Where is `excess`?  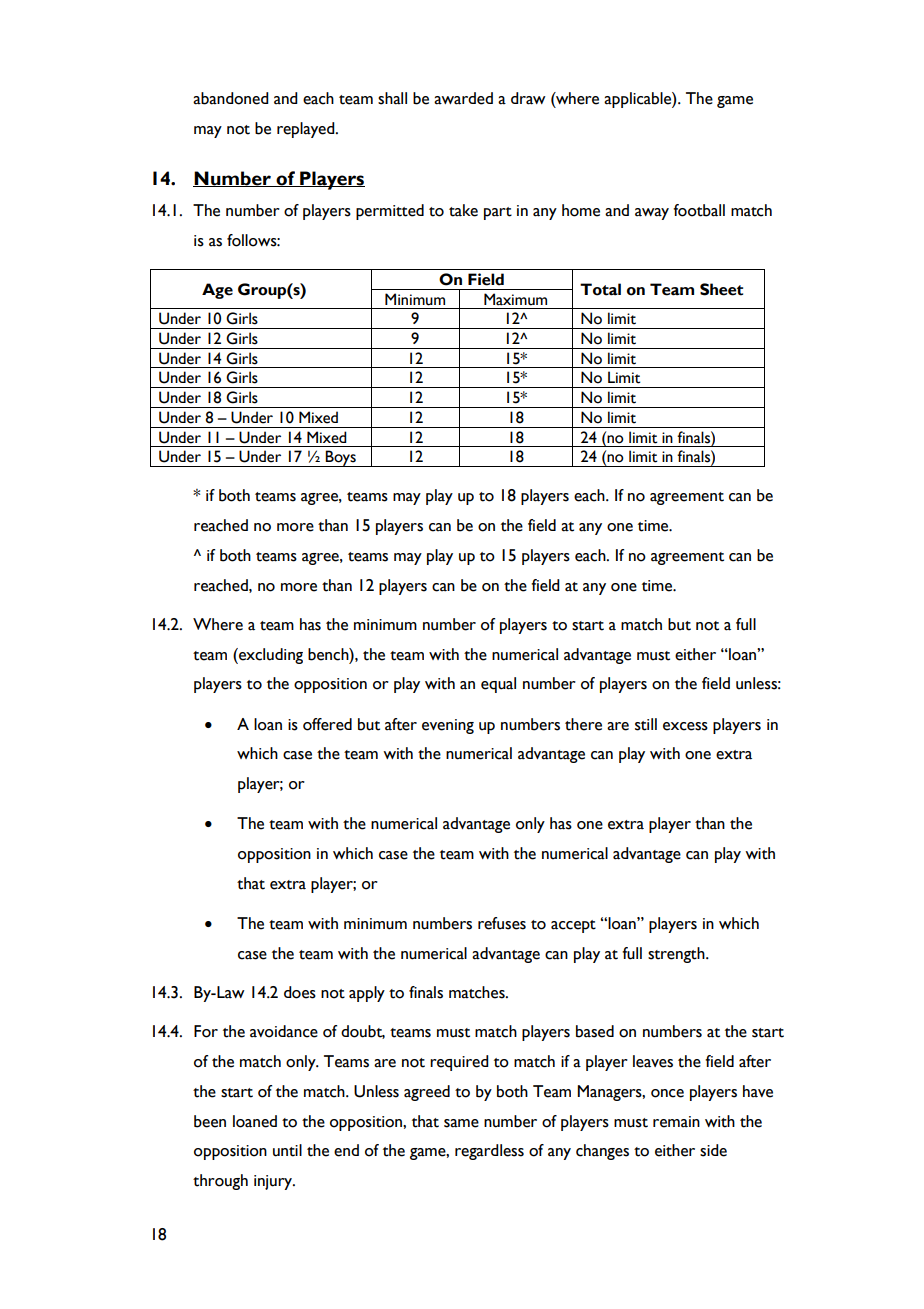 excess is located at coordinates (685, 726).
